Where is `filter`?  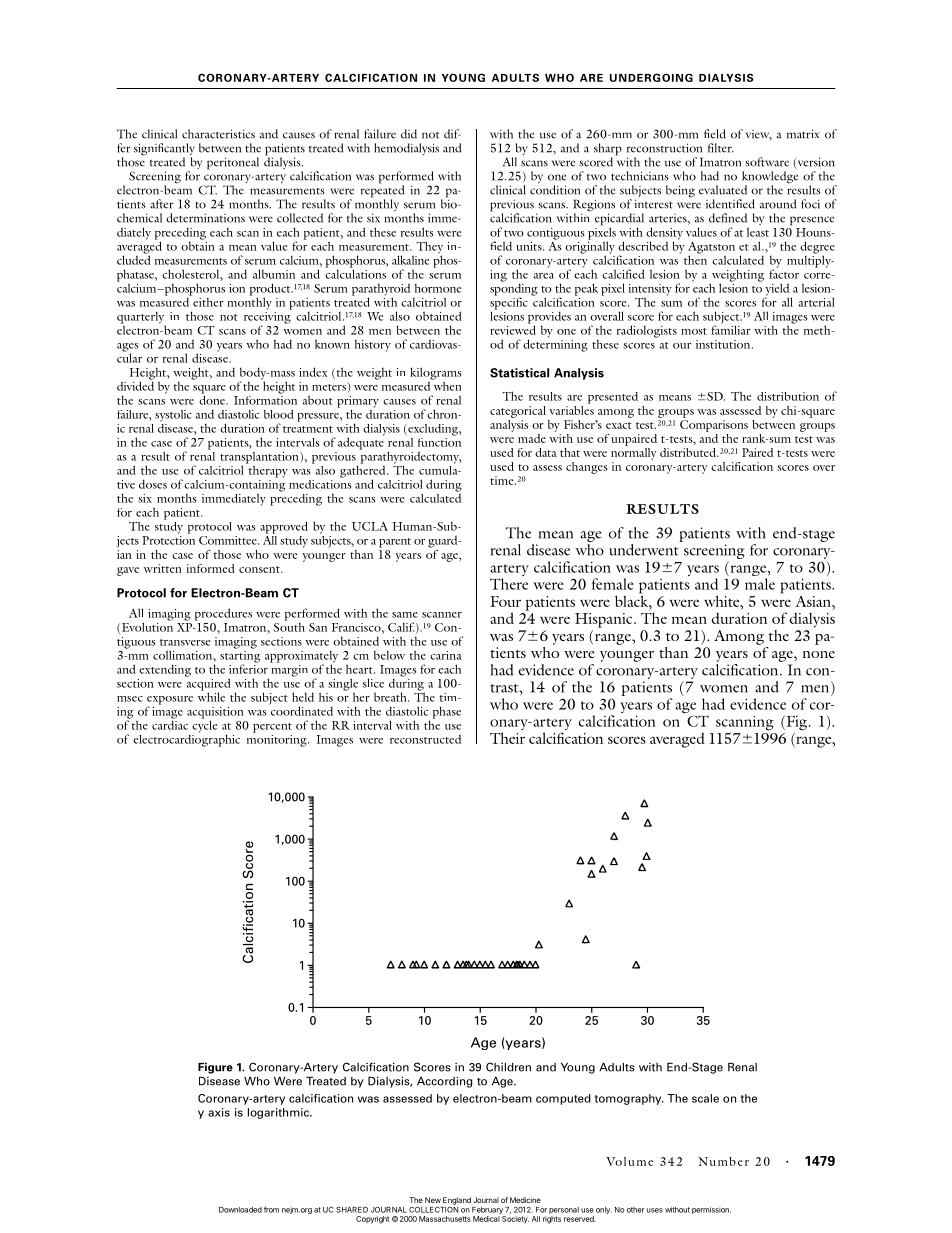 filter is located at coordinates (720, 148).
